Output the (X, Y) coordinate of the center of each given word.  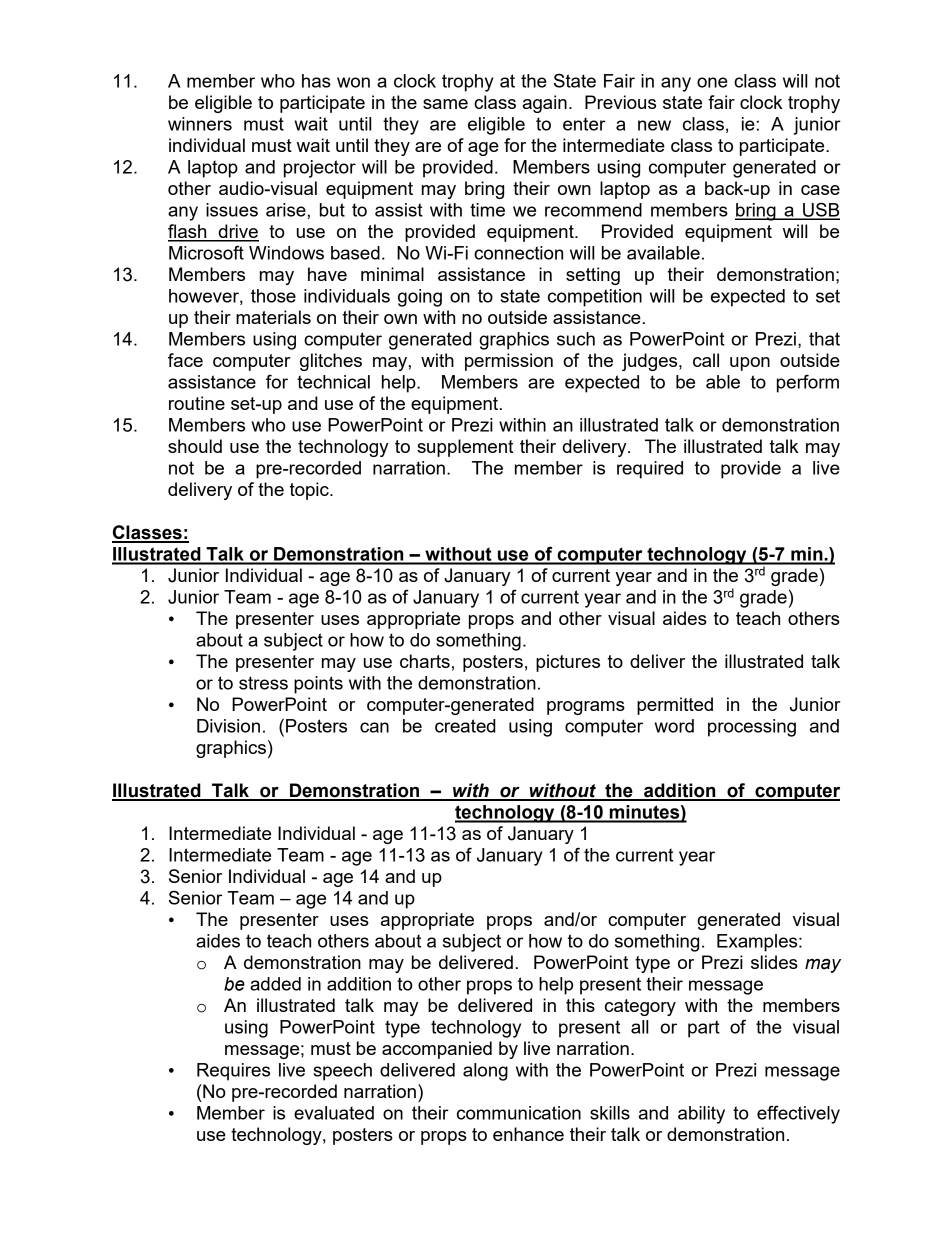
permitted (675, 706)
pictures (568, 663)
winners (200, 124)
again (545, 104)
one (712, 82)
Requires (233, 1072)
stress (263, 683)
